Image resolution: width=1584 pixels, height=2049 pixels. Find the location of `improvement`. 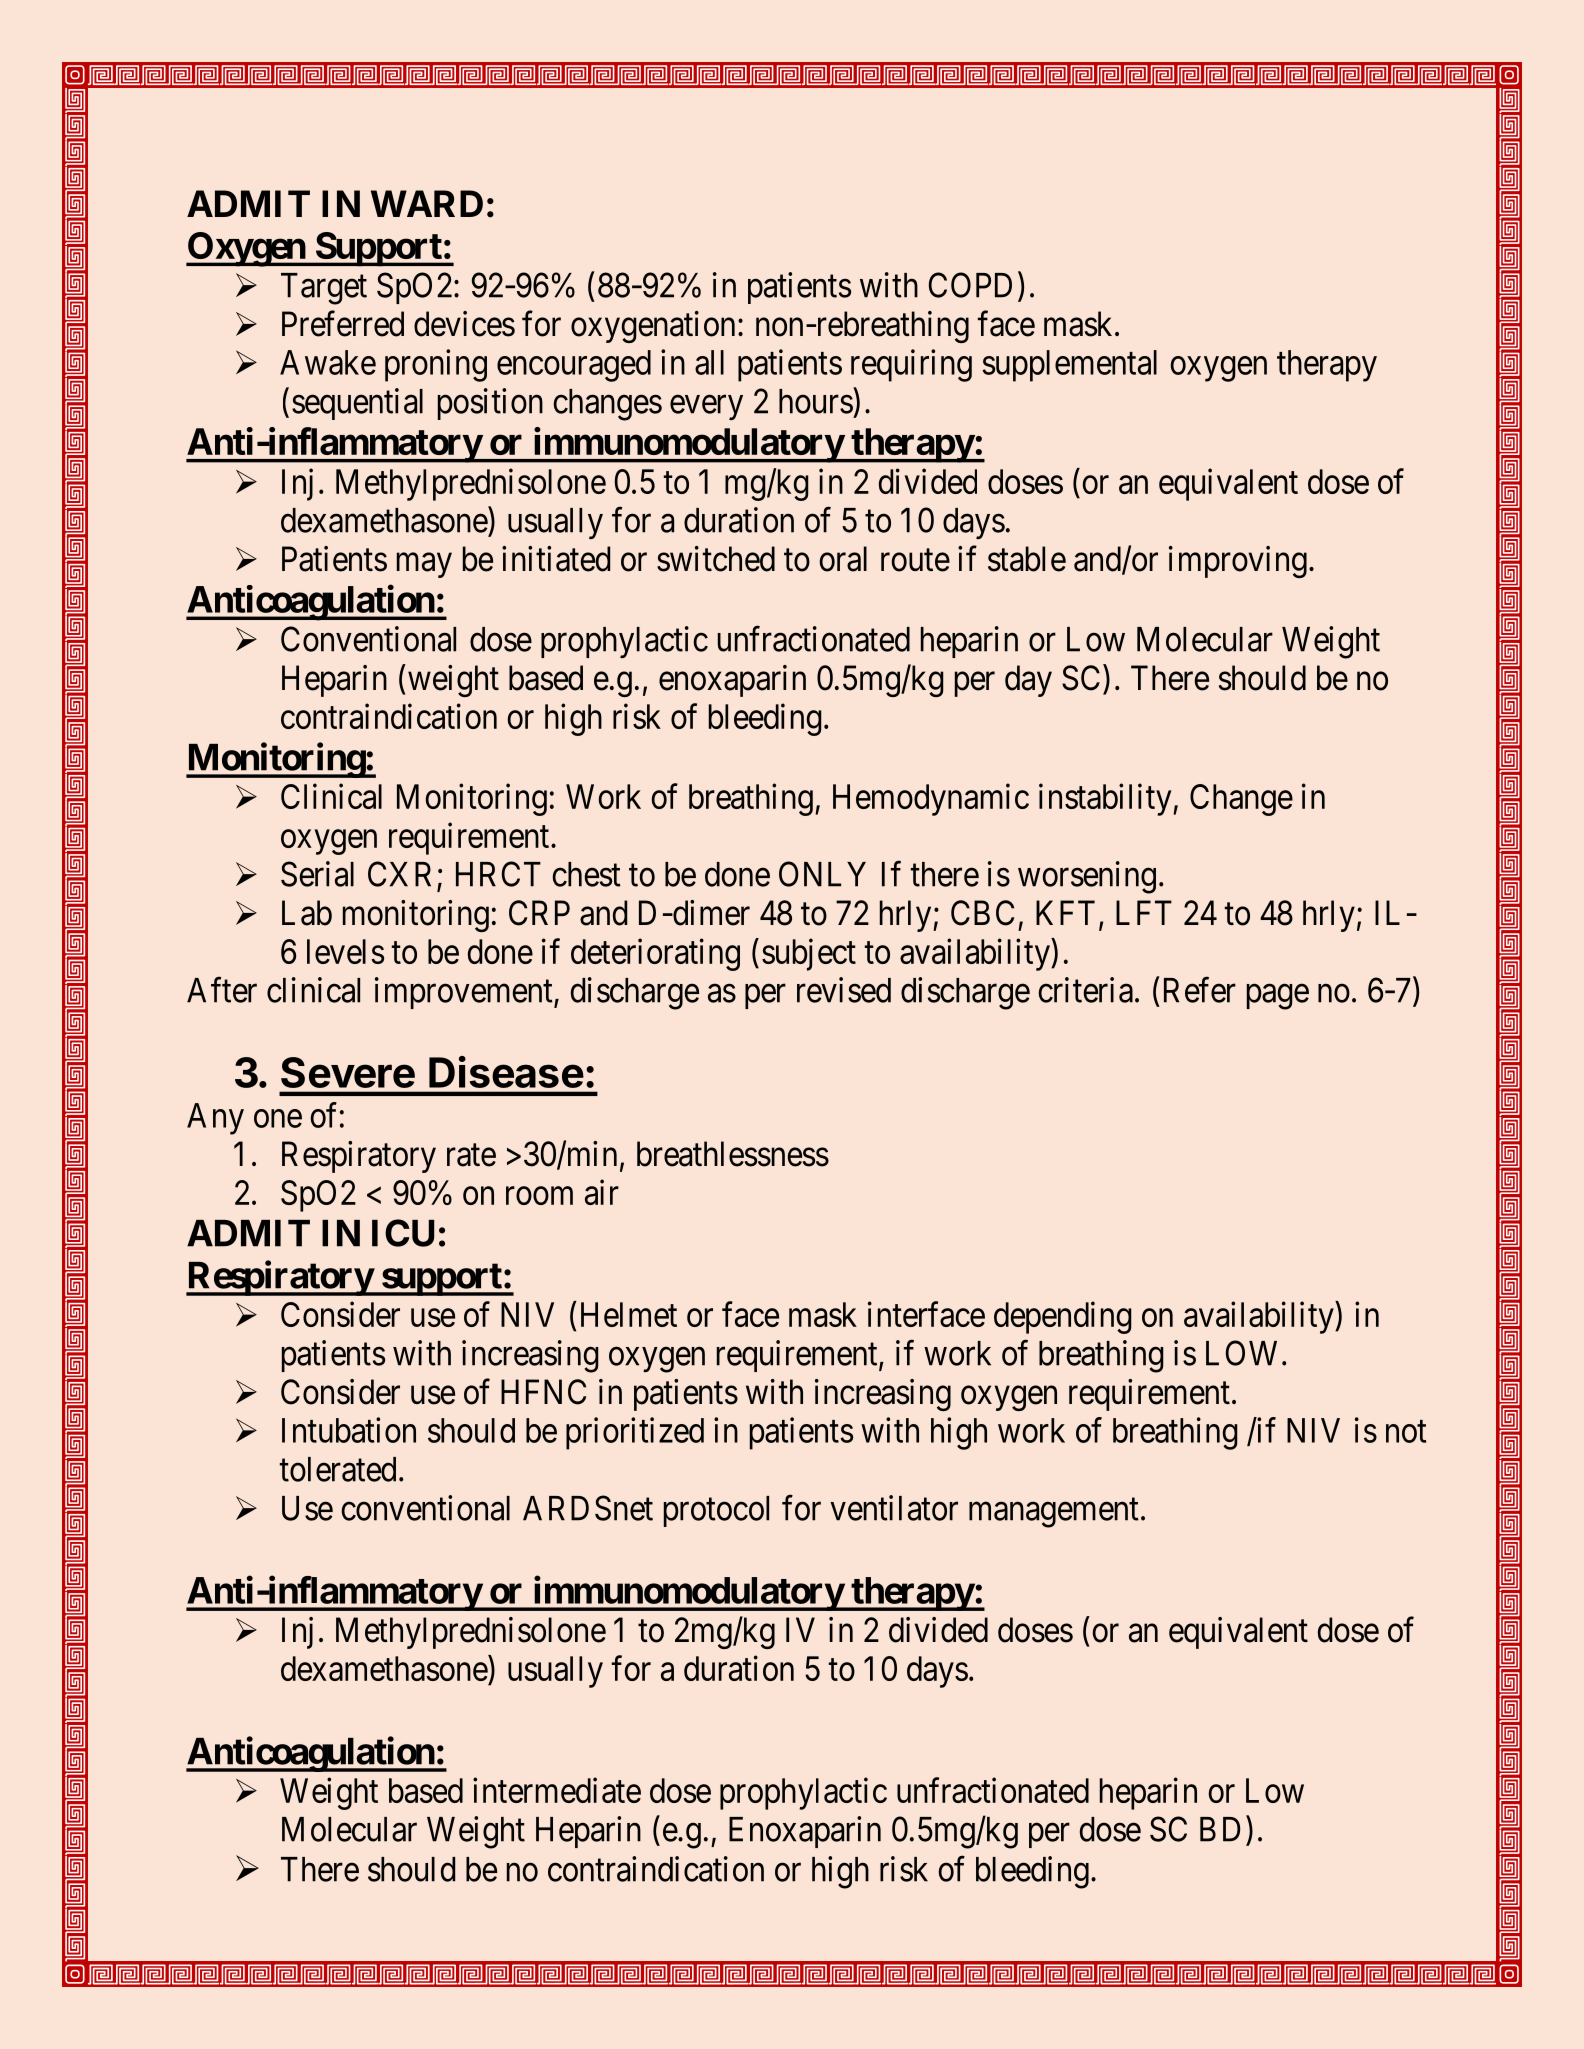

improvement is located at coordinates (465, 993).
